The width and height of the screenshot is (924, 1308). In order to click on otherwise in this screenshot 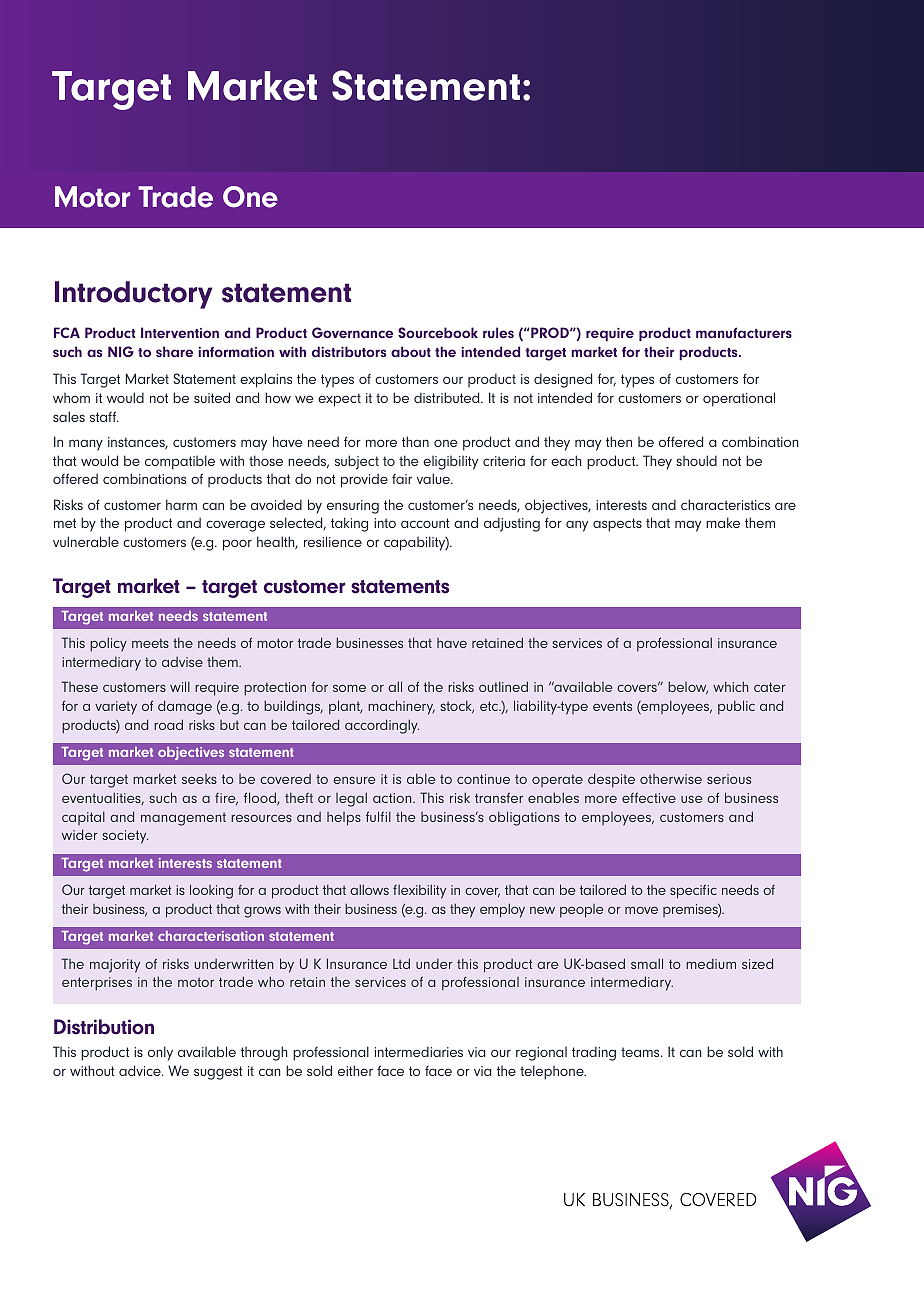, I will do `click(671, 779)`.
